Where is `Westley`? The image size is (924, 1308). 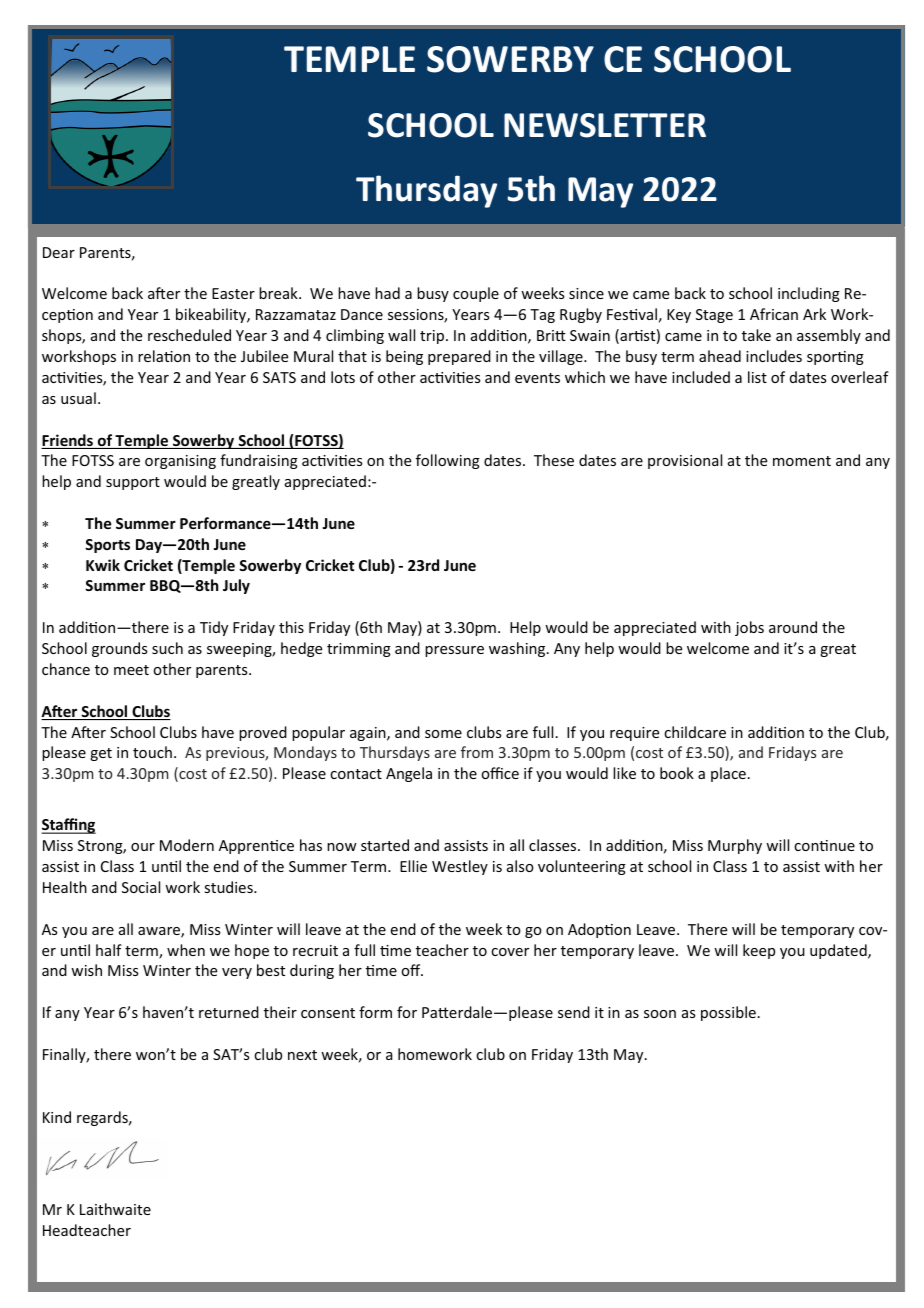 Westley is located at coordinates (460, 867).
